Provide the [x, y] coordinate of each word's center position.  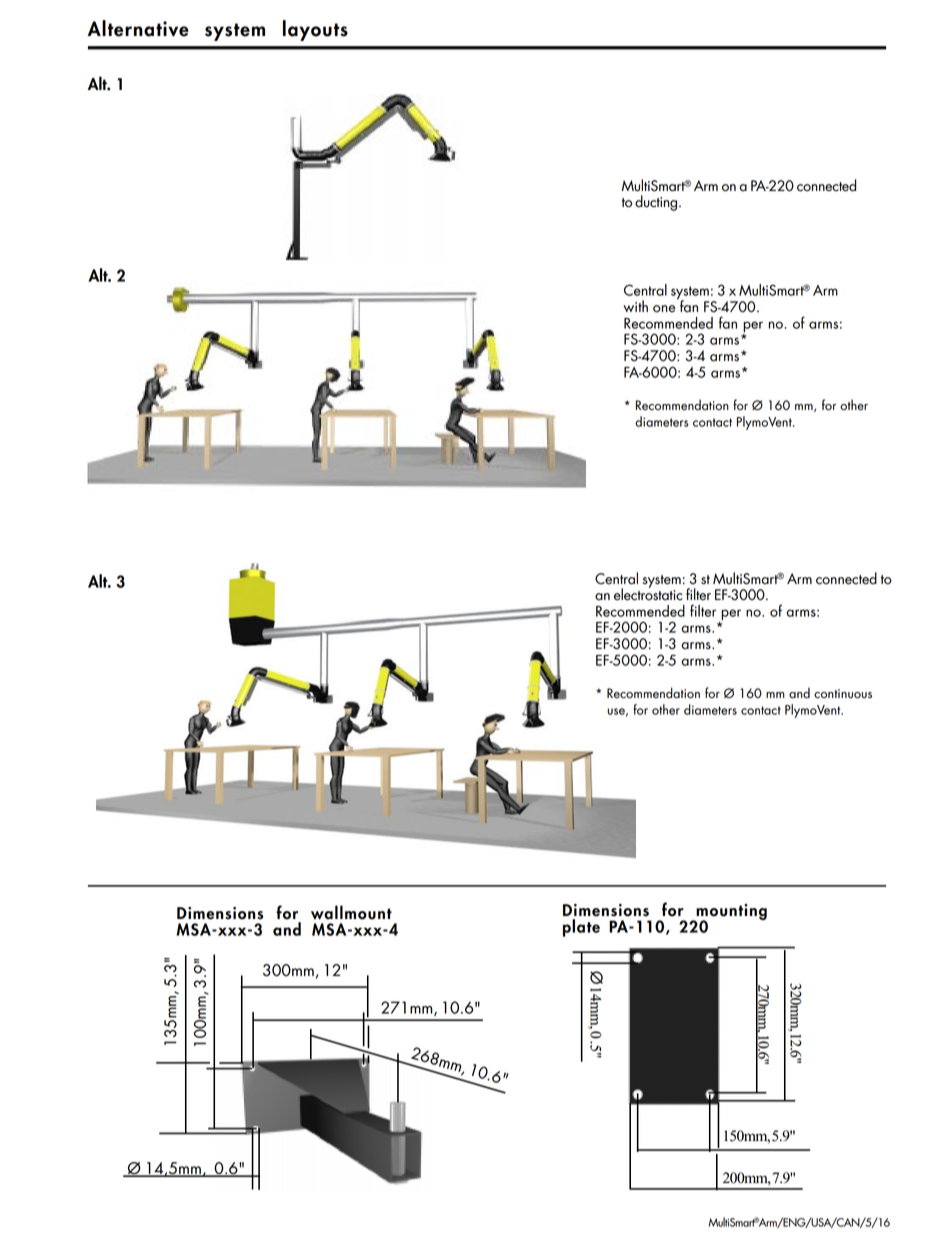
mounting [730, 913]
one [664, 309]
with [635, 306]
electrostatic [648, 593]
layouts [315, 30]
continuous [843, 694]
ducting [657, 203]
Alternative [138, 28]
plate [581, 928]
